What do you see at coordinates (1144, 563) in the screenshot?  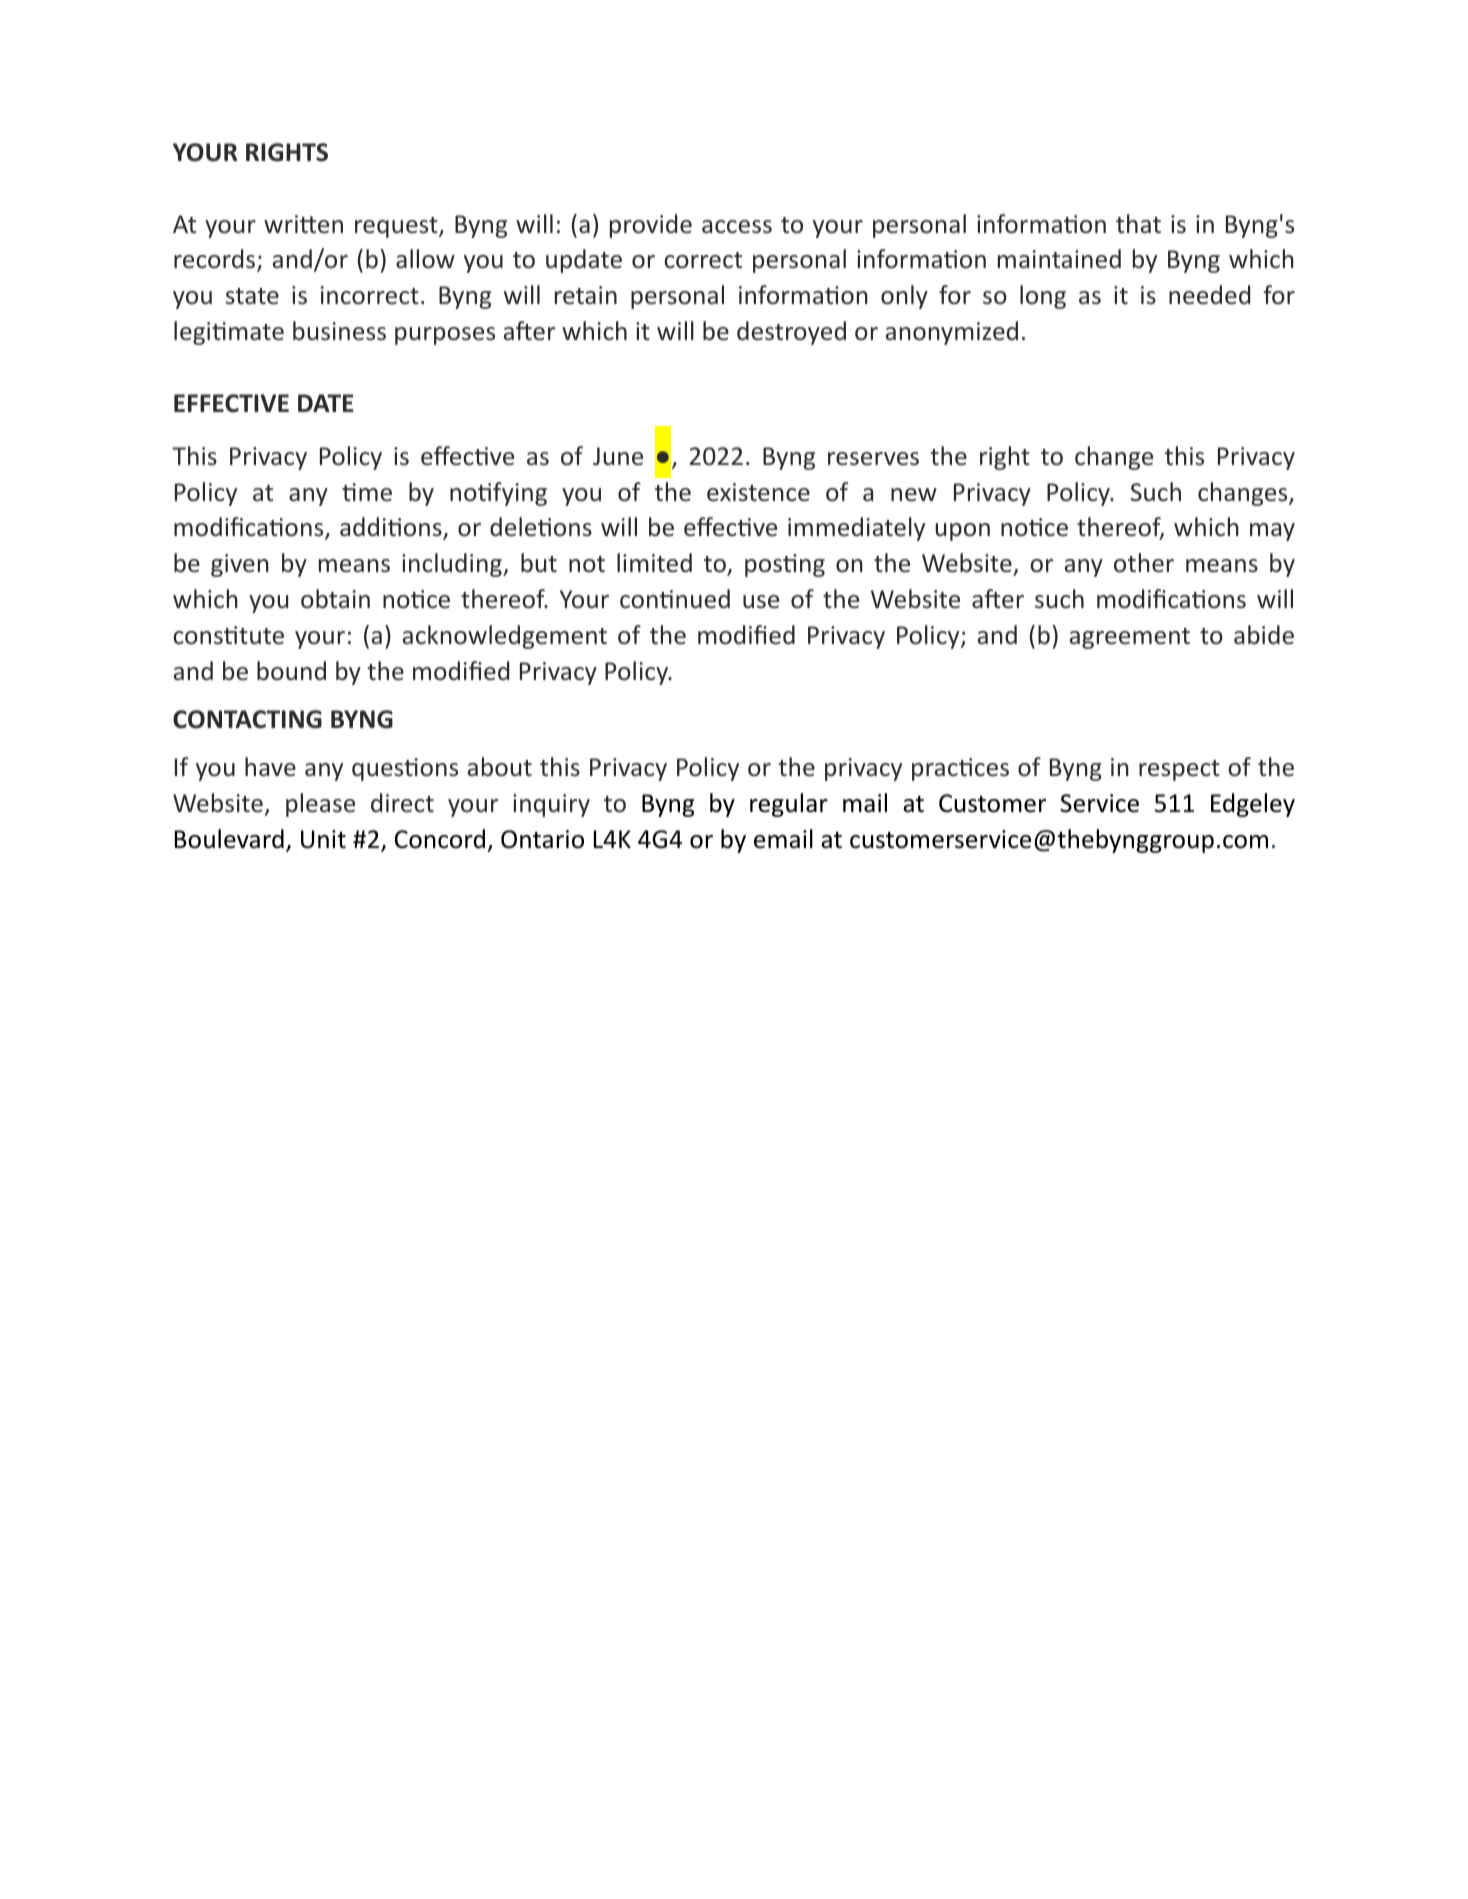 I see `other` at bounding box center [1144, 563].
